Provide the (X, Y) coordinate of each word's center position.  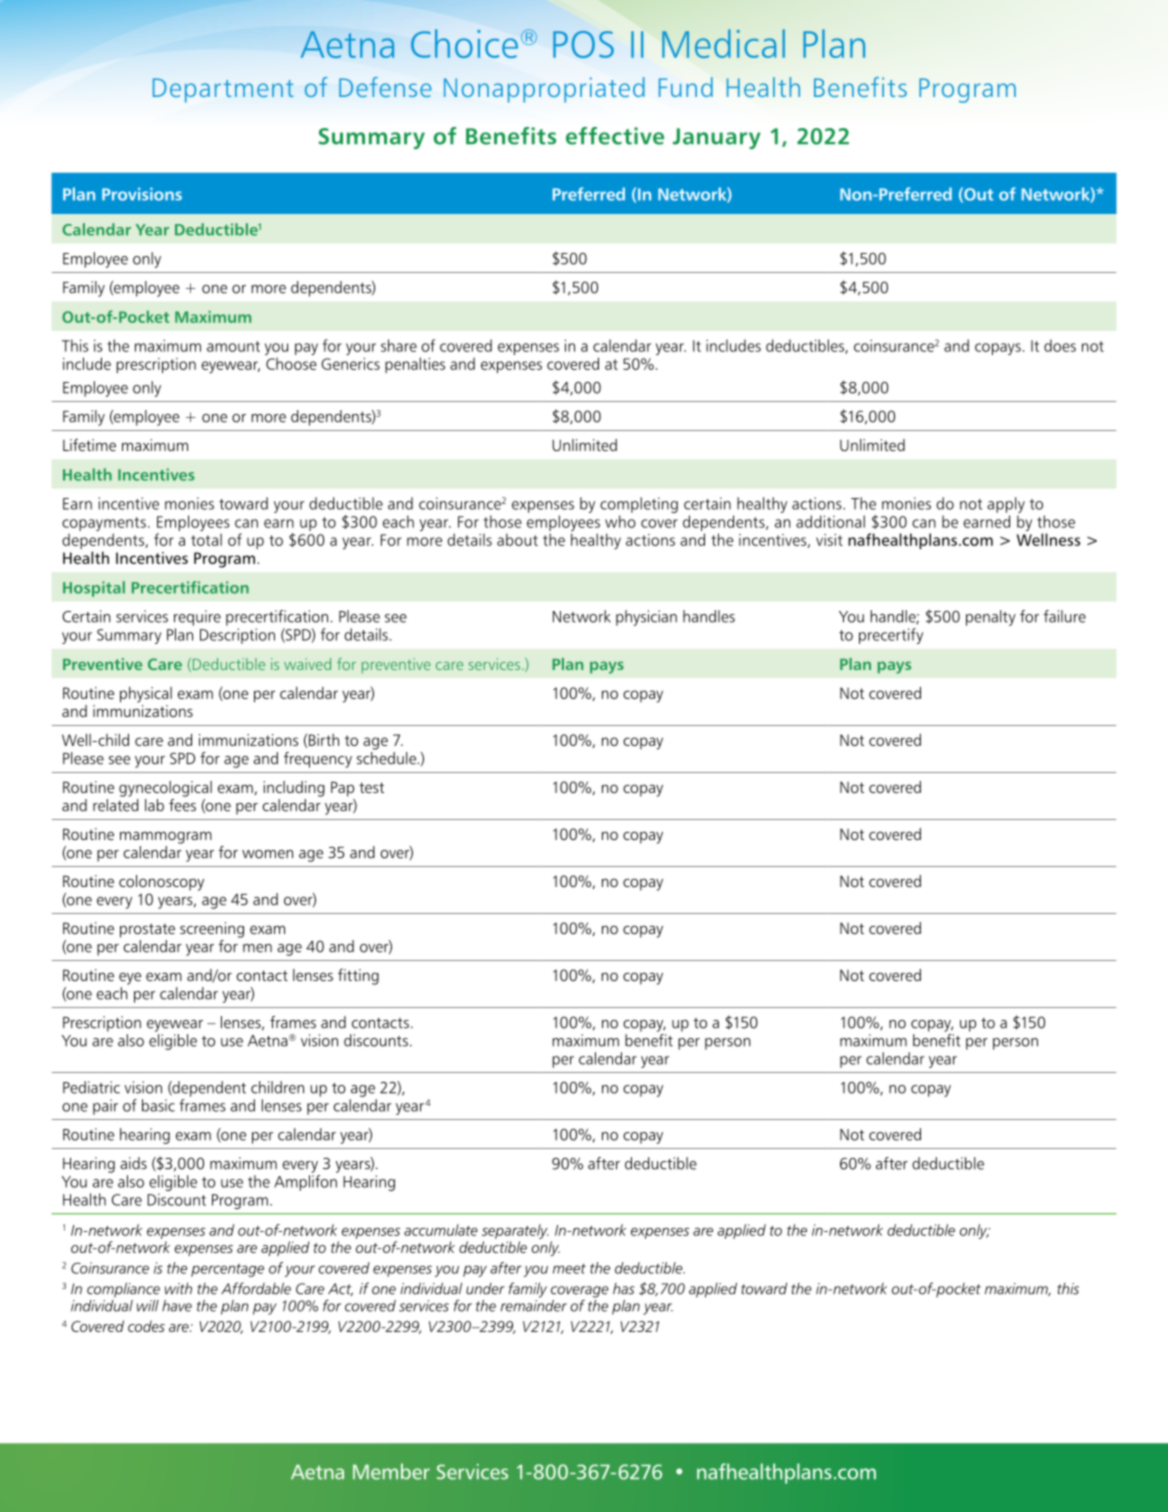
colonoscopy (161, 883)
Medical (723, 43)
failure (1065, 616)
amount (233, 346)
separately (515, 1231)
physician (646, 618)
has (623, 1289)
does (1060, 345)
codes (146, 1326)
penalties (415, 365)
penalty (991, 618)
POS (583, 44)
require (197, 618)
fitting (358, 977)
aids (133, 1163)
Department (223, 90)
